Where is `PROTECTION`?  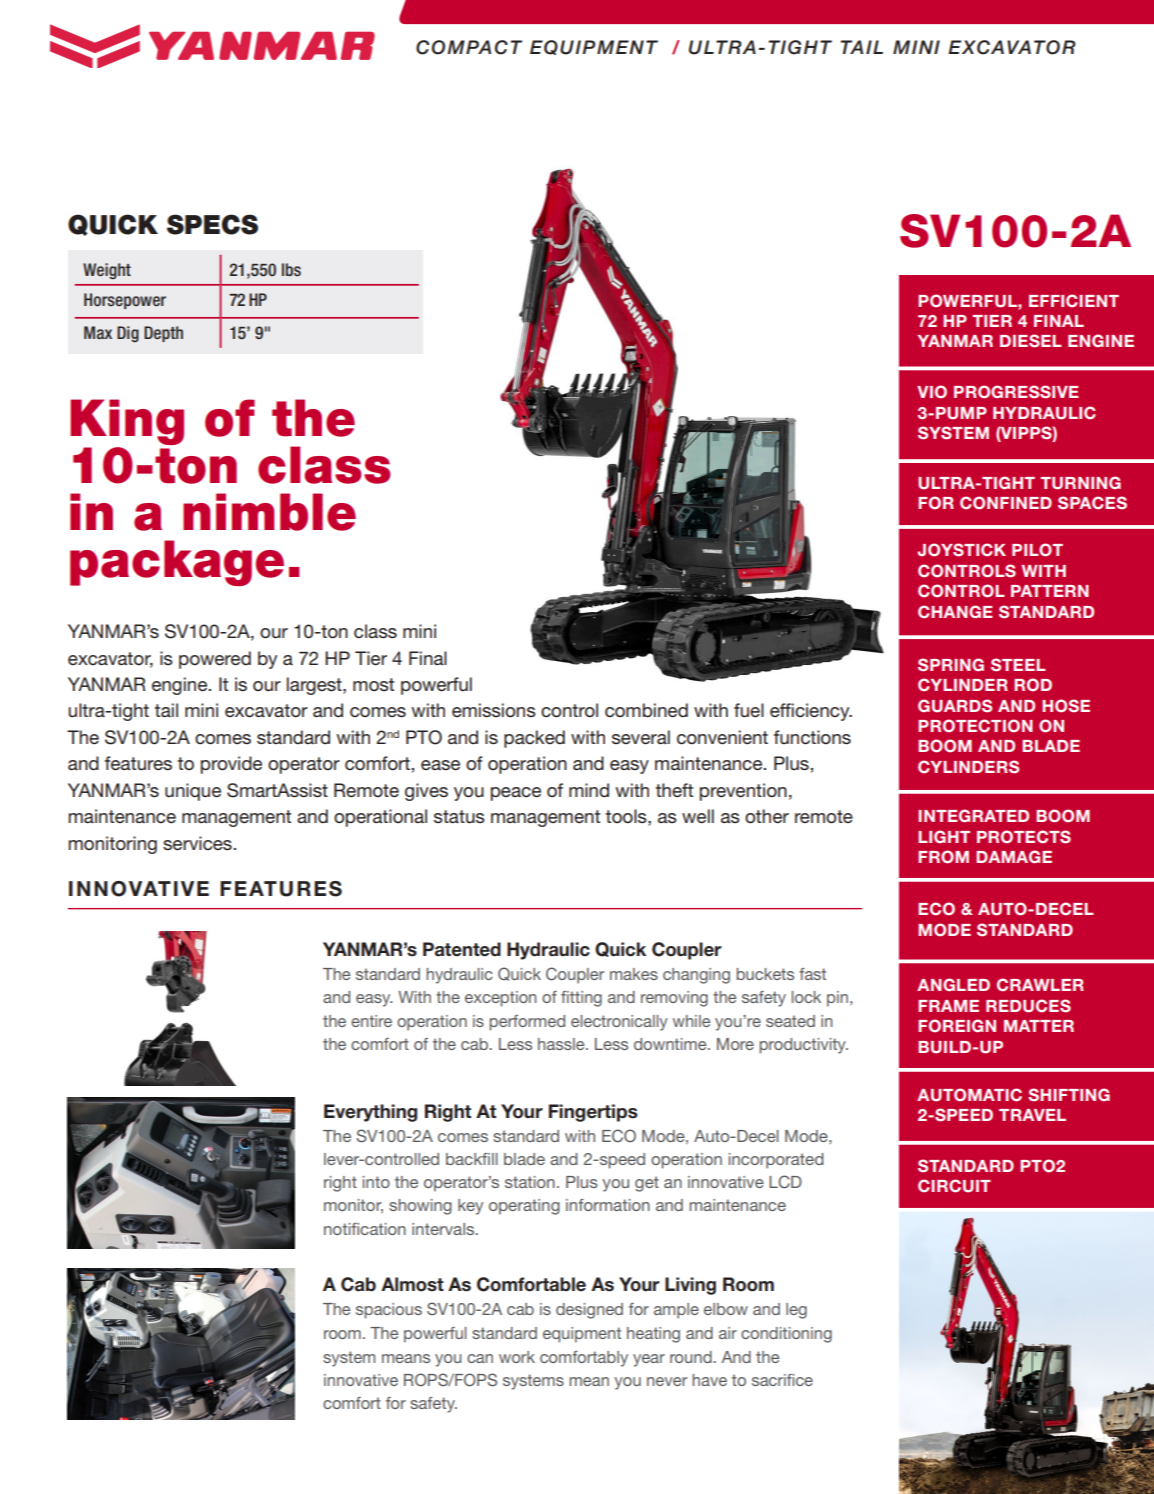
PROTECTION is located at coordinates (975, 726).
